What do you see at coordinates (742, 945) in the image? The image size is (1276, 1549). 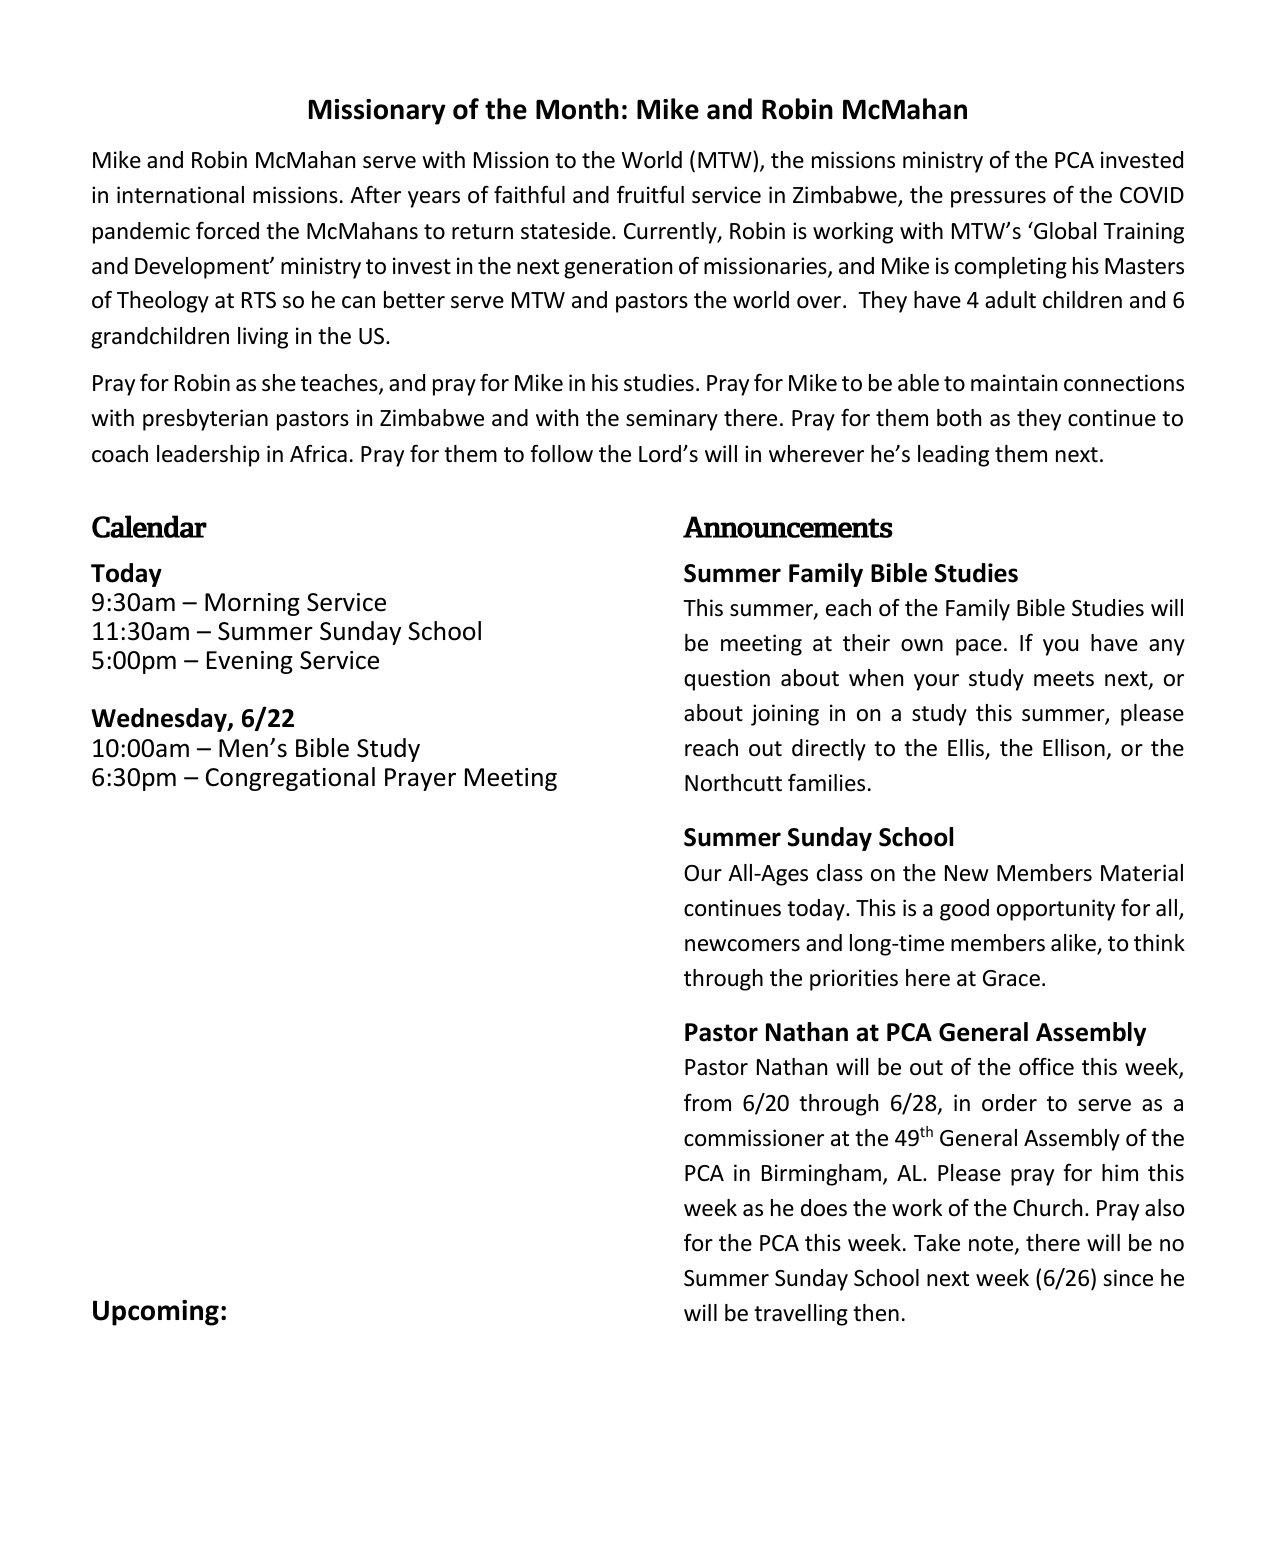 I see `newcomers` at bounding box center [742, 945].
